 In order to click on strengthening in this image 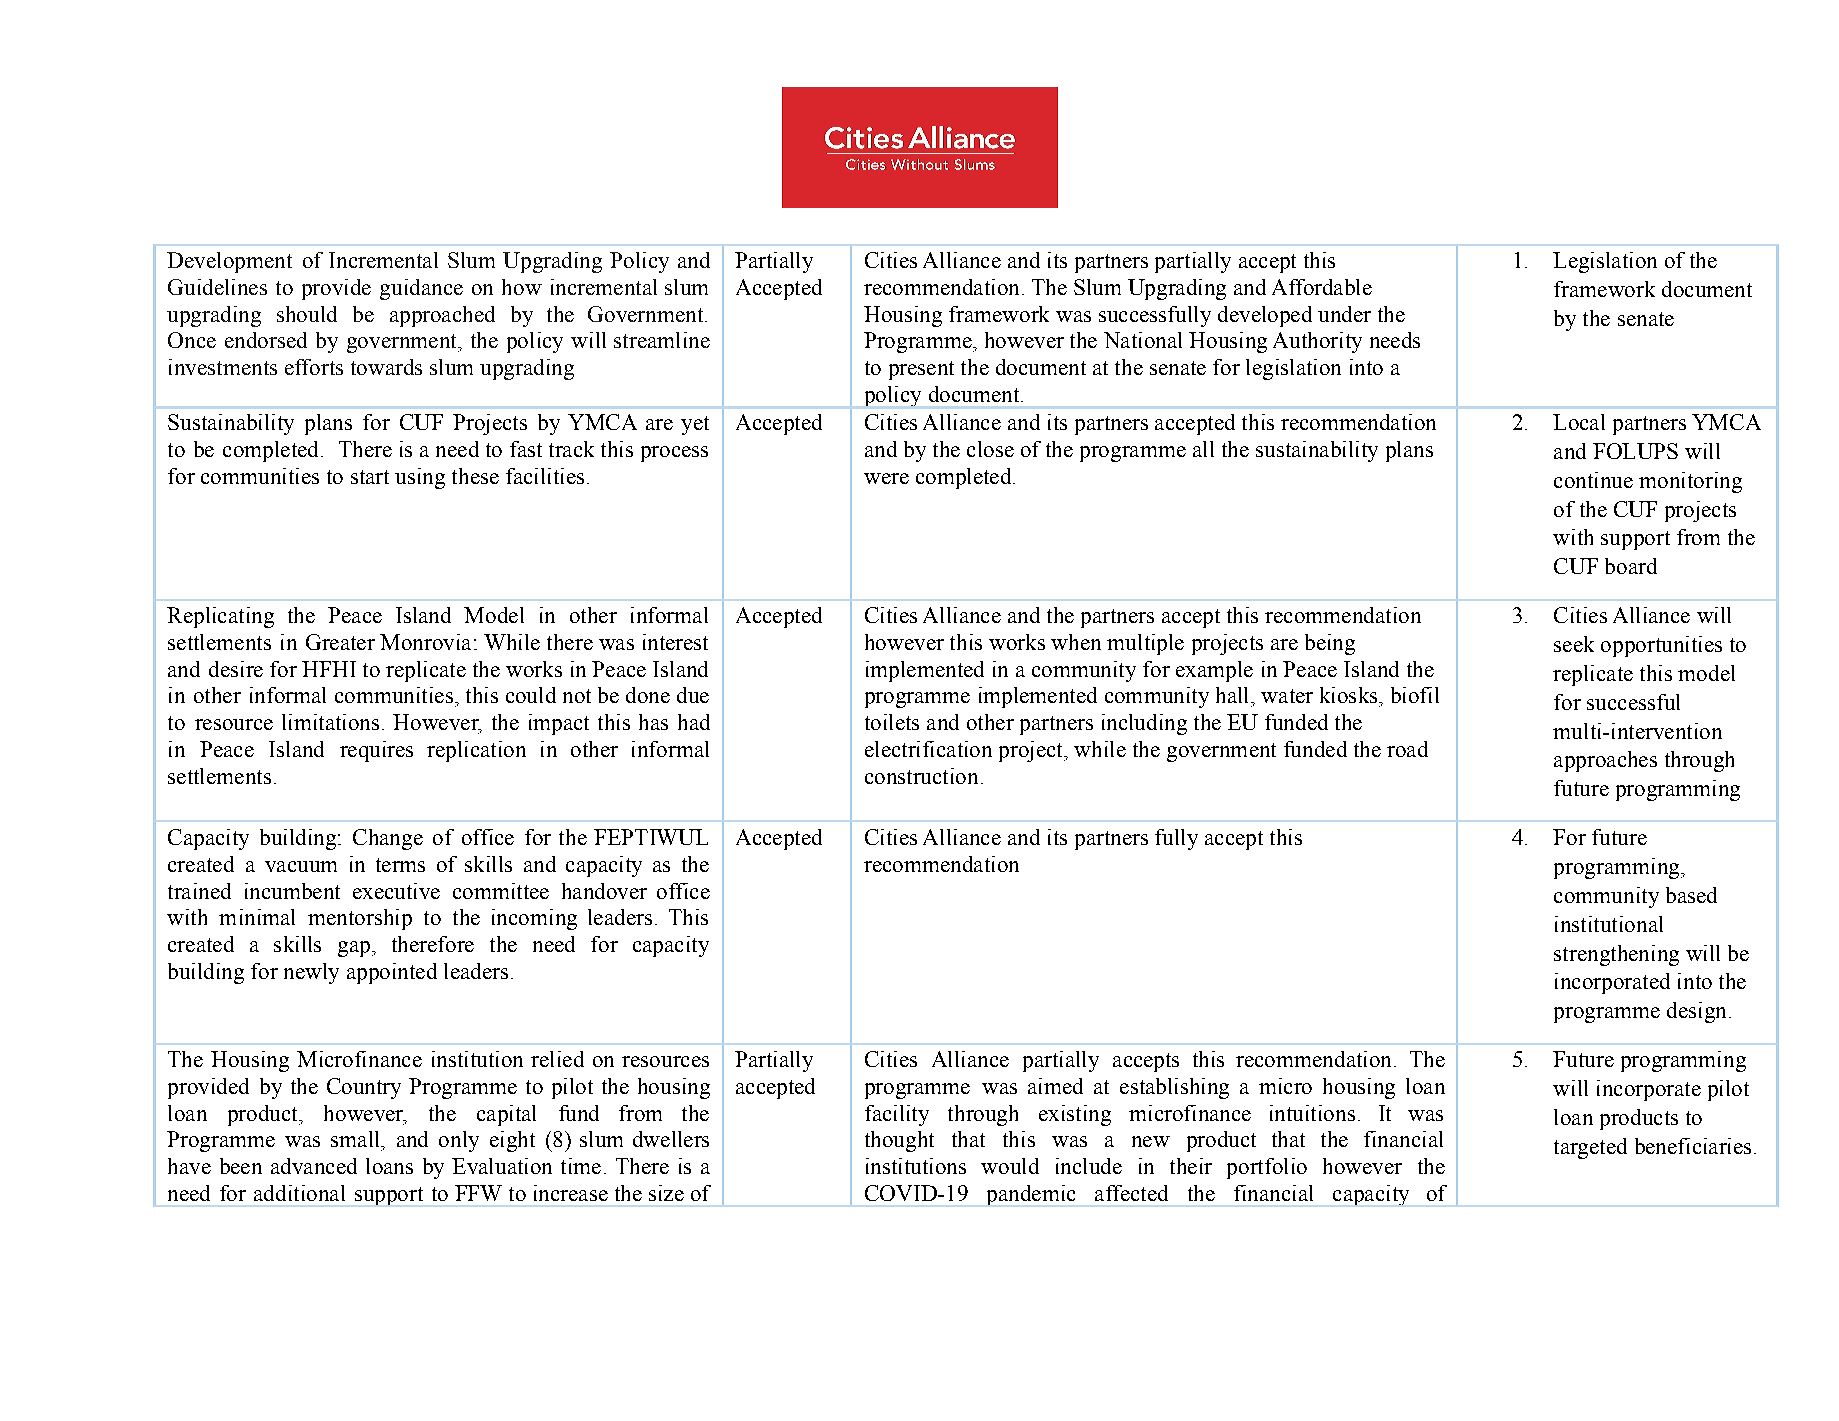, I will do `click(1616, 955)`.
